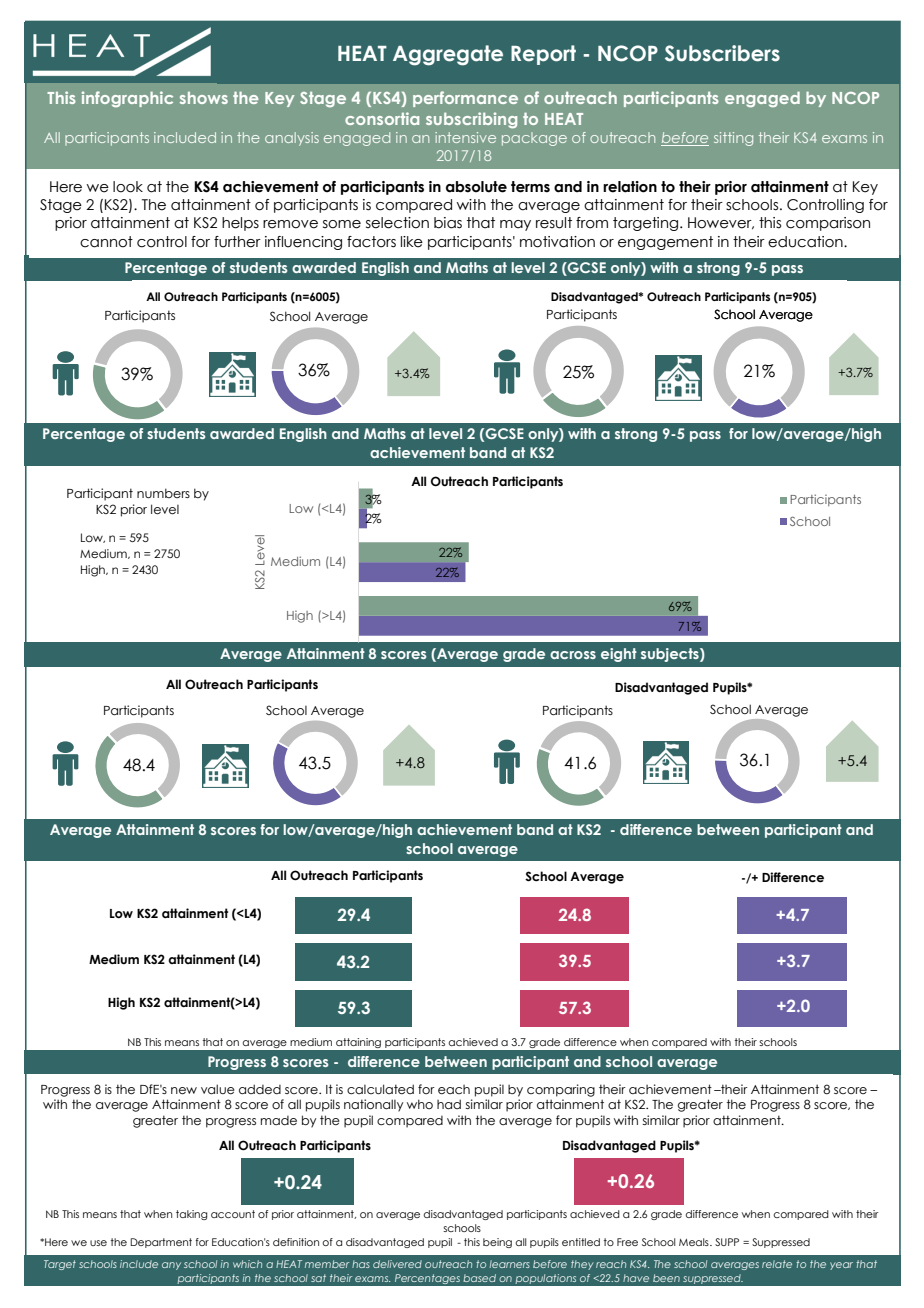 The image size is (924, 1308). I want to click on relate, so click(777, 1264).
